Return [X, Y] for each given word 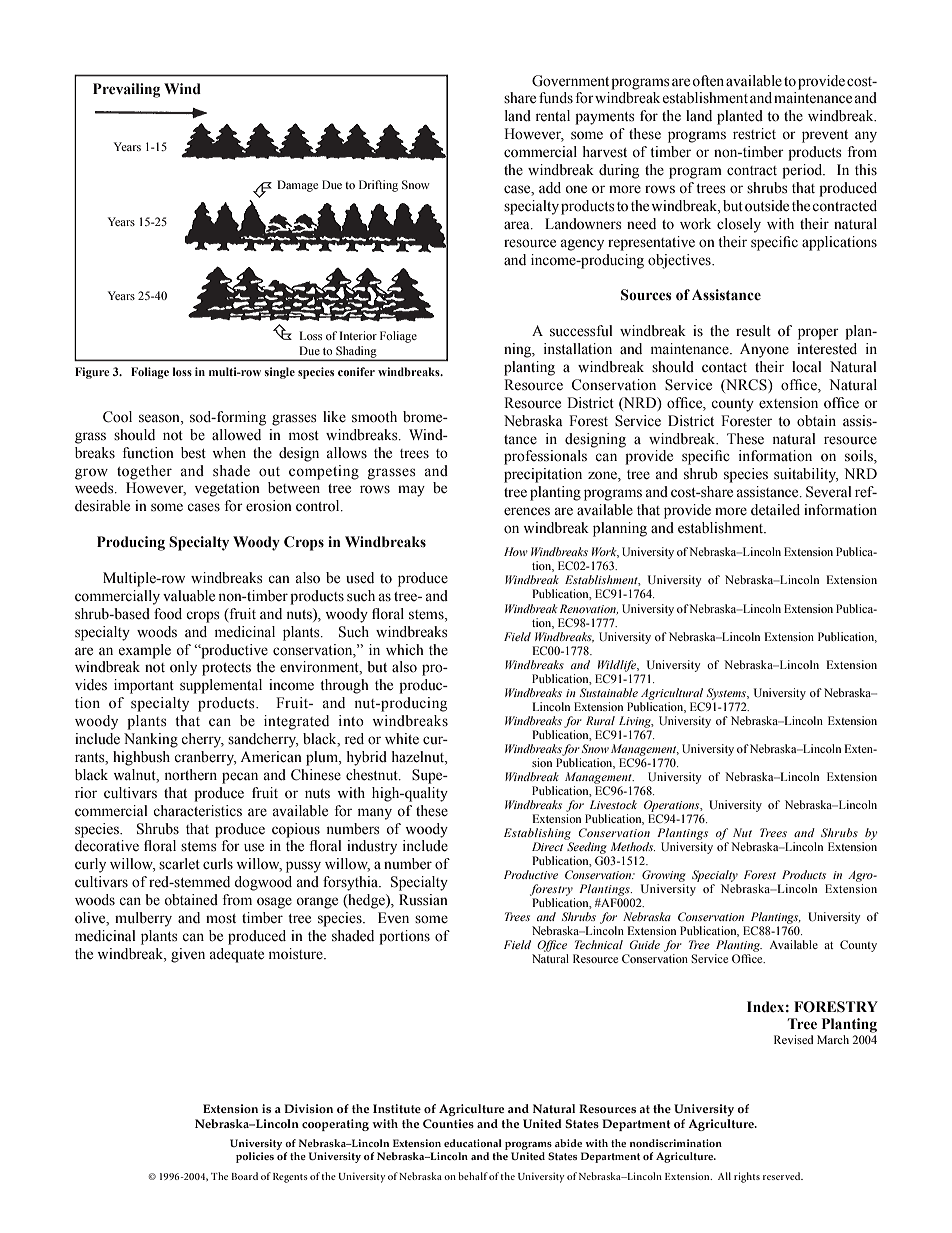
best [193, 453]
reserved [783, 1176]
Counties [448, 1123]
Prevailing [127, 90]
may [411, 491]
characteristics [197, 811]
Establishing [537, 834]
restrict [754, 134]
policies [255, 1157]
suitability [806, 475]
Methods [633, 846]
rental [553, 115]
